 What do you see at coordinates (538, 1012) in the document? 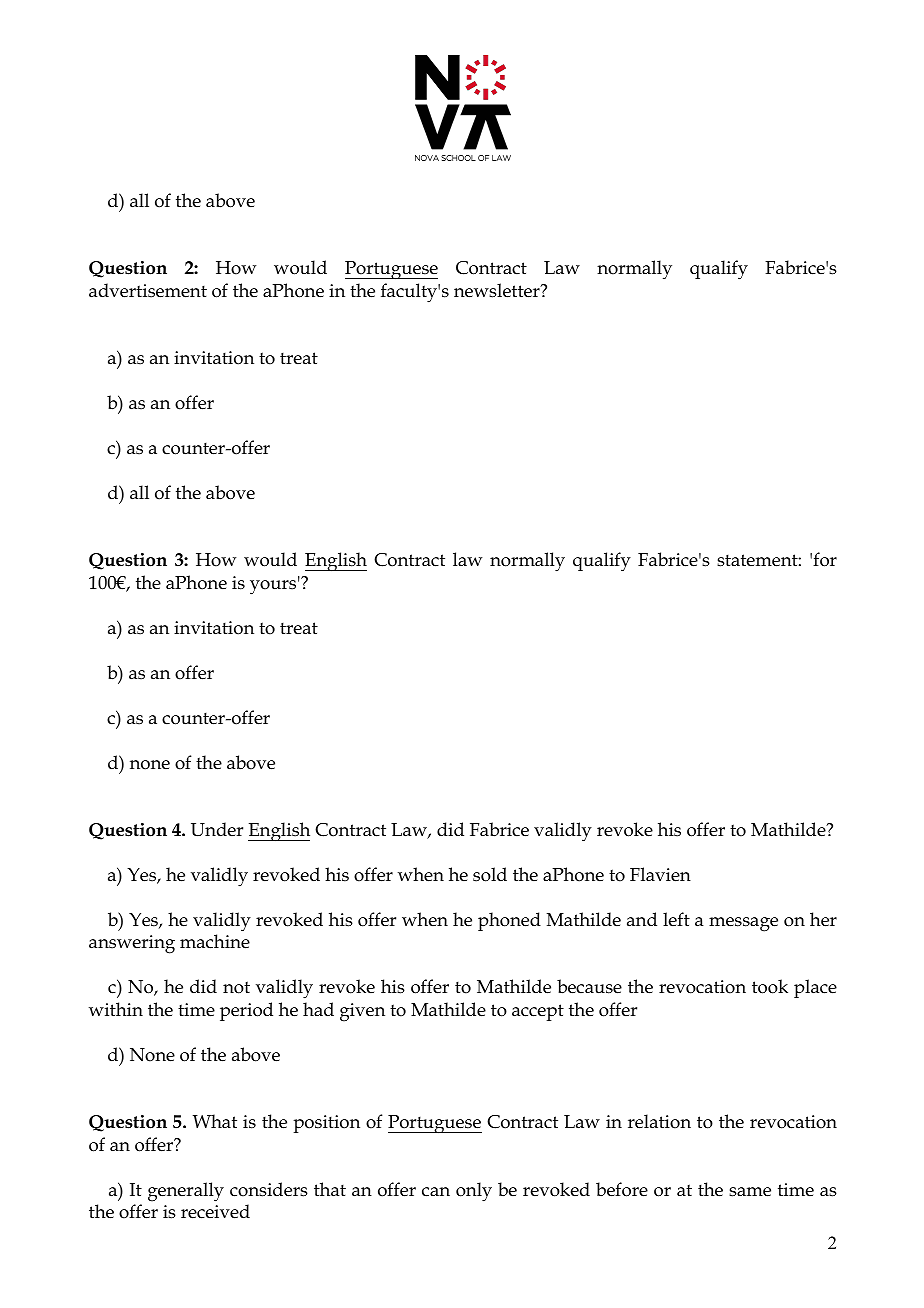
I see `accept` at bounding box center [538, 1012].
